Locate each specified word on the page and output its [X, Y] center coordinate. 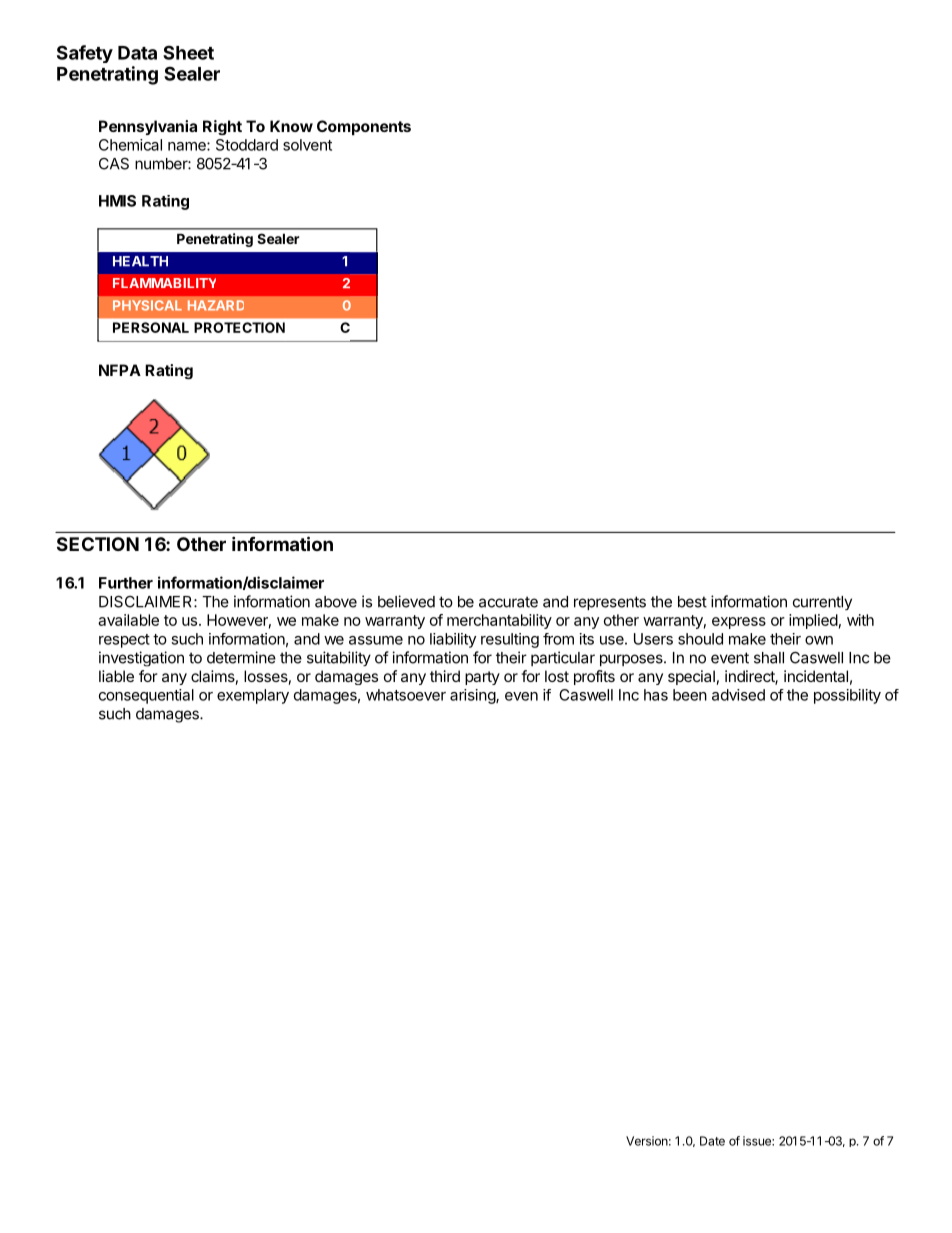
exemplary [253, 696]
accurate [508, 602]
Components [364, 127]
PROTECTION [239, 327]
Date [712, 1141]
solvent [307, 145]
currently [822, 603]
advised [738, 695]
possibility [847, 696]
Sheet [188, 52]
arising [473, 696]
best [692, 602]
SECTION [98, 544]
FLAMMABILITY [164, 283]
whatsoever [406, 695]
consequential [146, 696]
